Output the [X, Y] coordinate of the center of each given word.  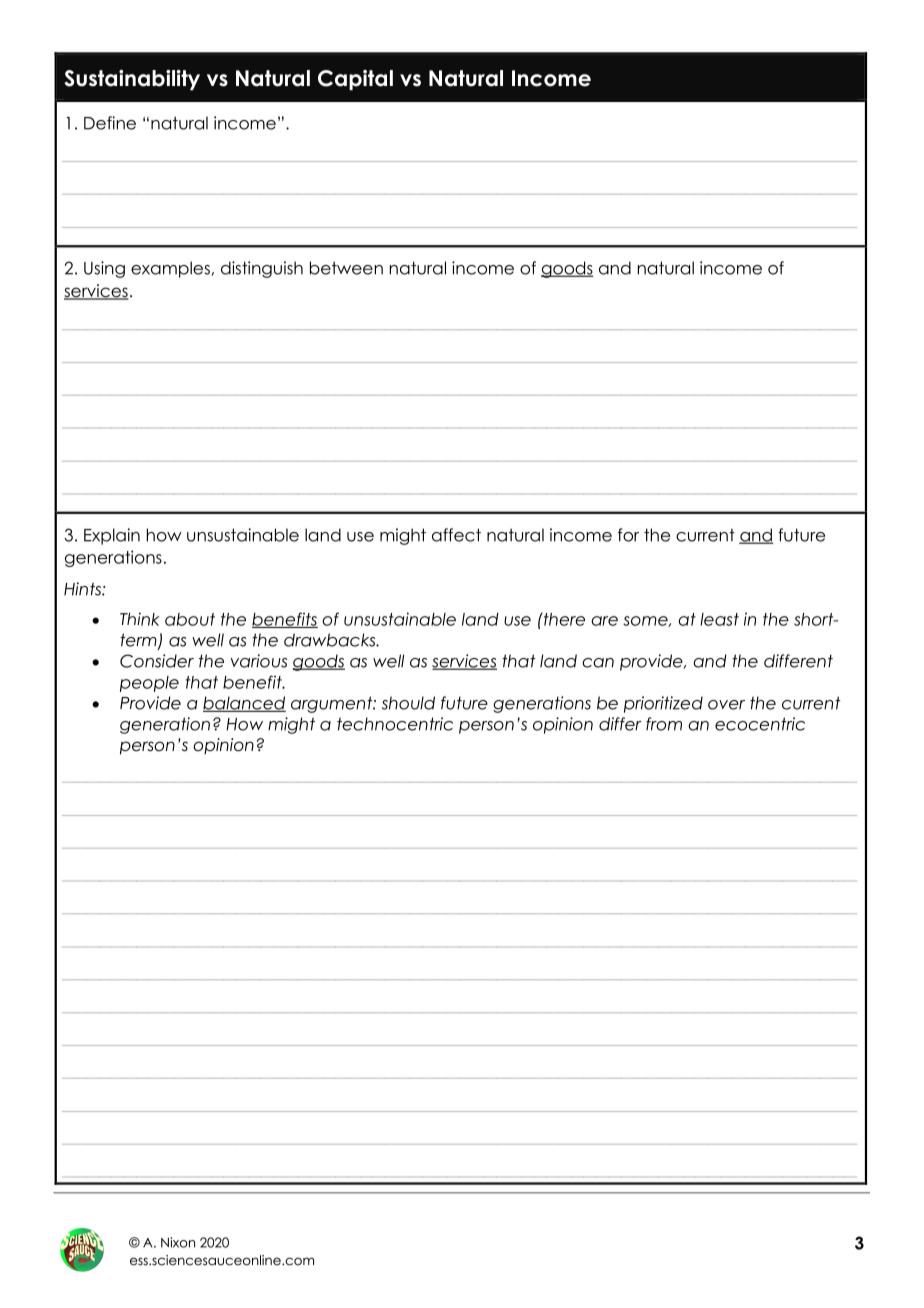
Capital [355, 80]
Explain [112, 536]
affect [456, 535]
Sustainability [132, 80]
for [628, 535]
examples [170, 269]
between [346, 268]
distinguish [262, 269]
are [604, 621]
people [149, 684]
